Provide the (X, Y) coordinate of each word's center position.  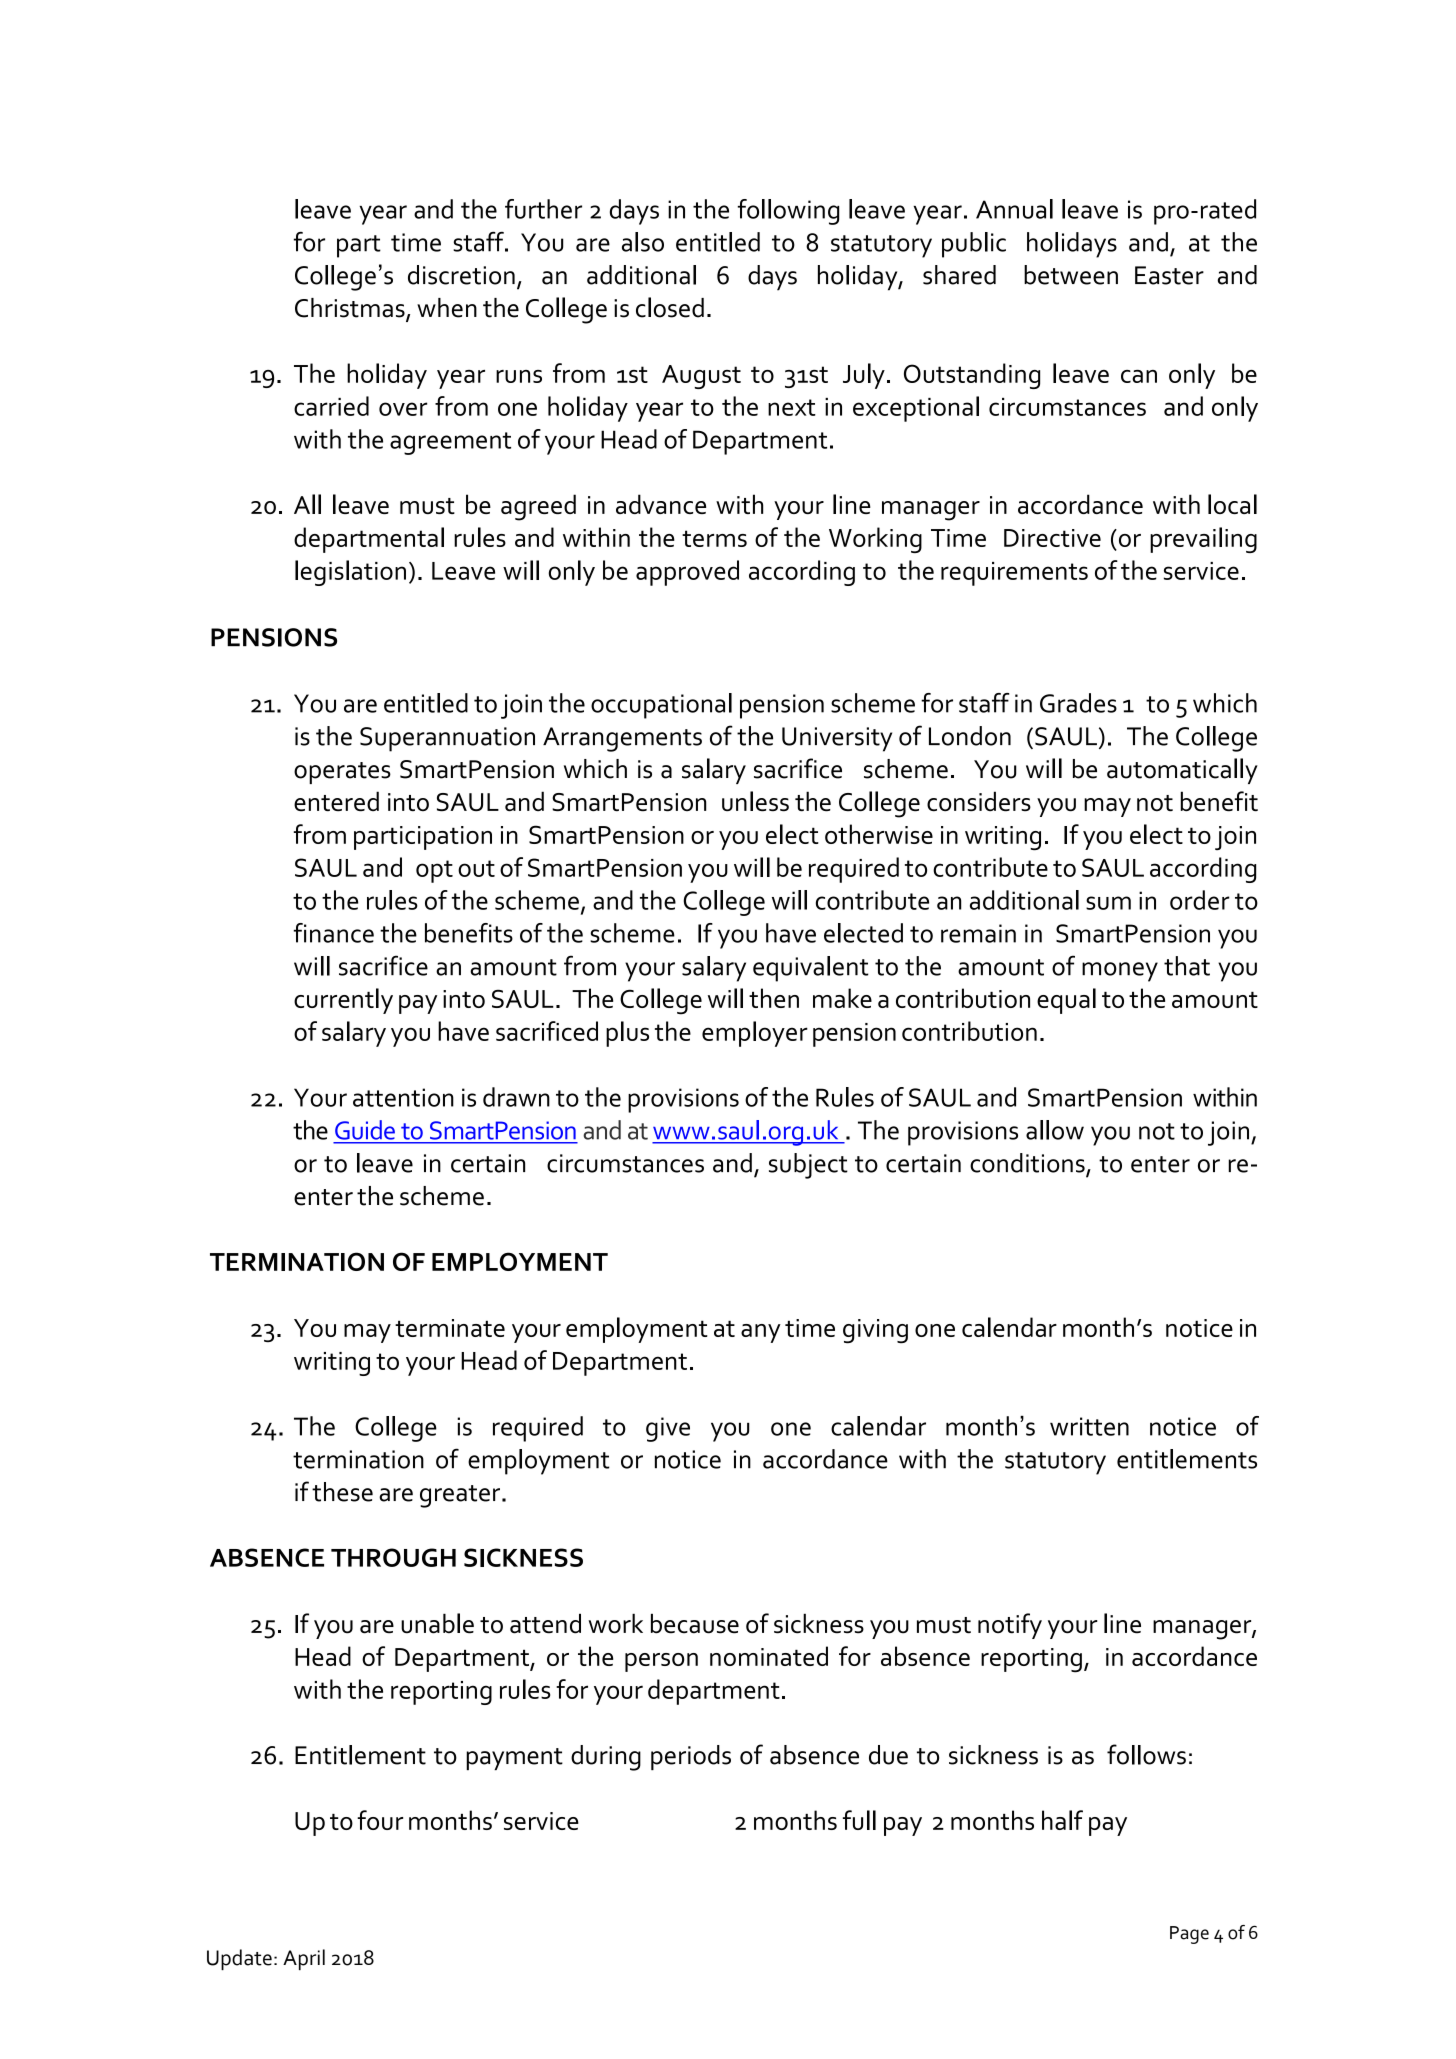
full (859, 1820)
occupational (661, 706)
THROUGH (393, 1557)
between (1071, 275)
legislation (350, 573)
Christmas (351, 309)
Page (1189, 1935)
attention (403, 1097)
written (1089, 1426)
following (788, 212)
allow (1055, 1130)
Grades (1078, 703)
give (668, 1429)
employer (755, 1034)
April (304, 1959)
